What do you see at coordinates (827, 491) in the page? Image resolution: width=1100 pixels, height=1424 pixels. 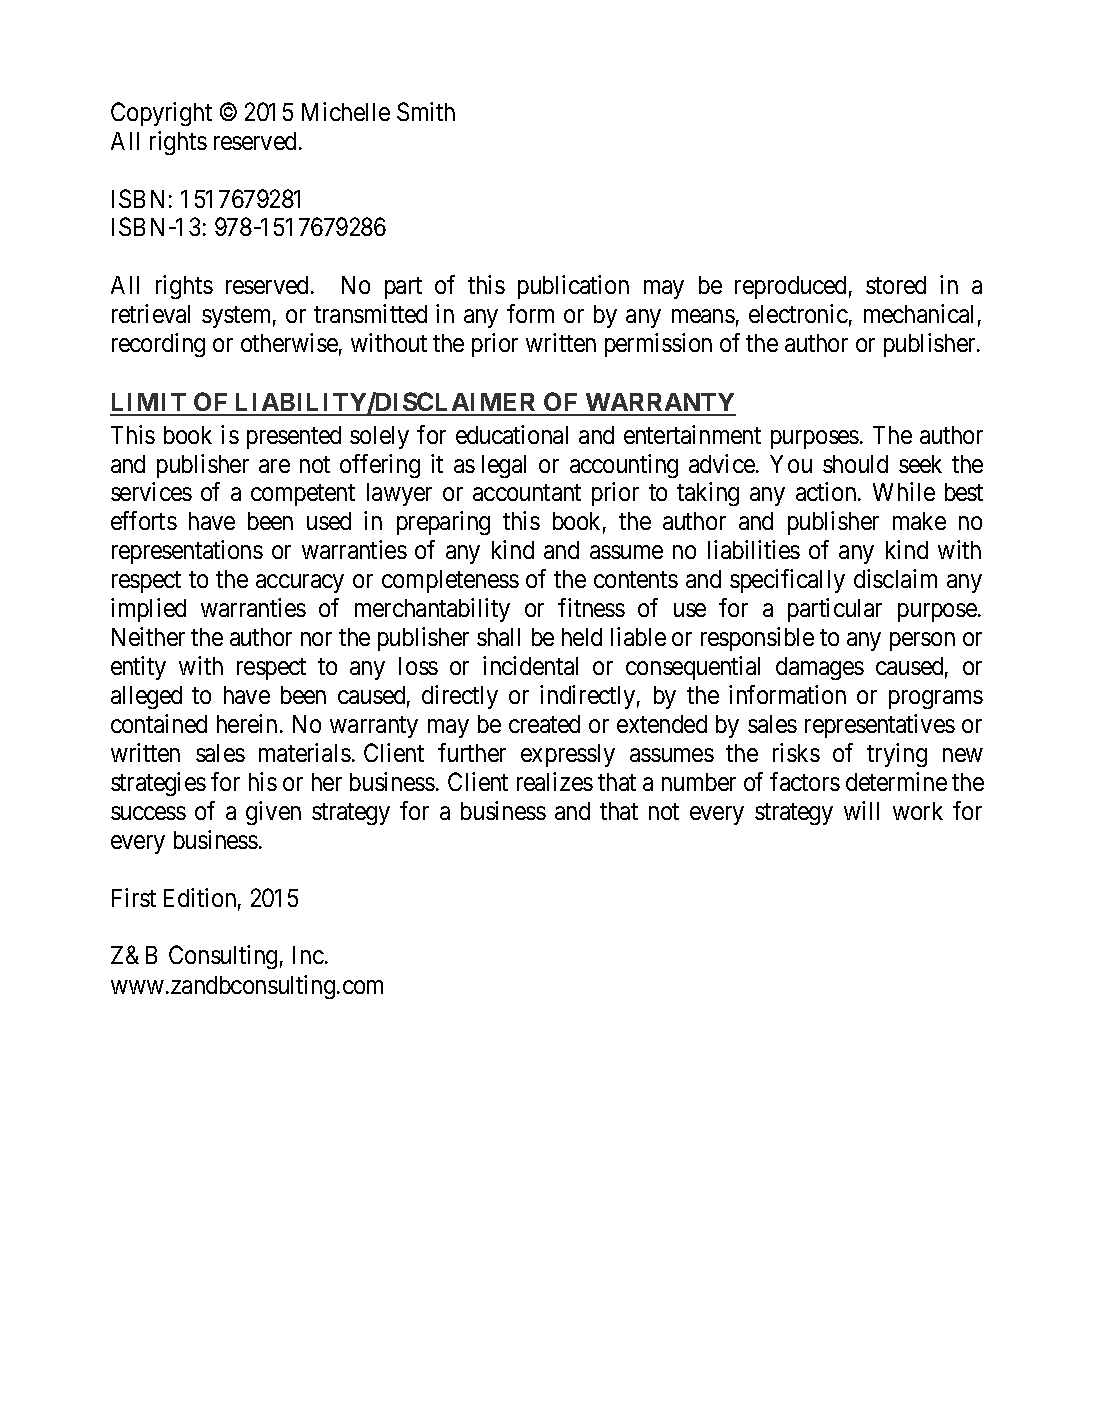 I see `action` at bounding box center [827, 491].
